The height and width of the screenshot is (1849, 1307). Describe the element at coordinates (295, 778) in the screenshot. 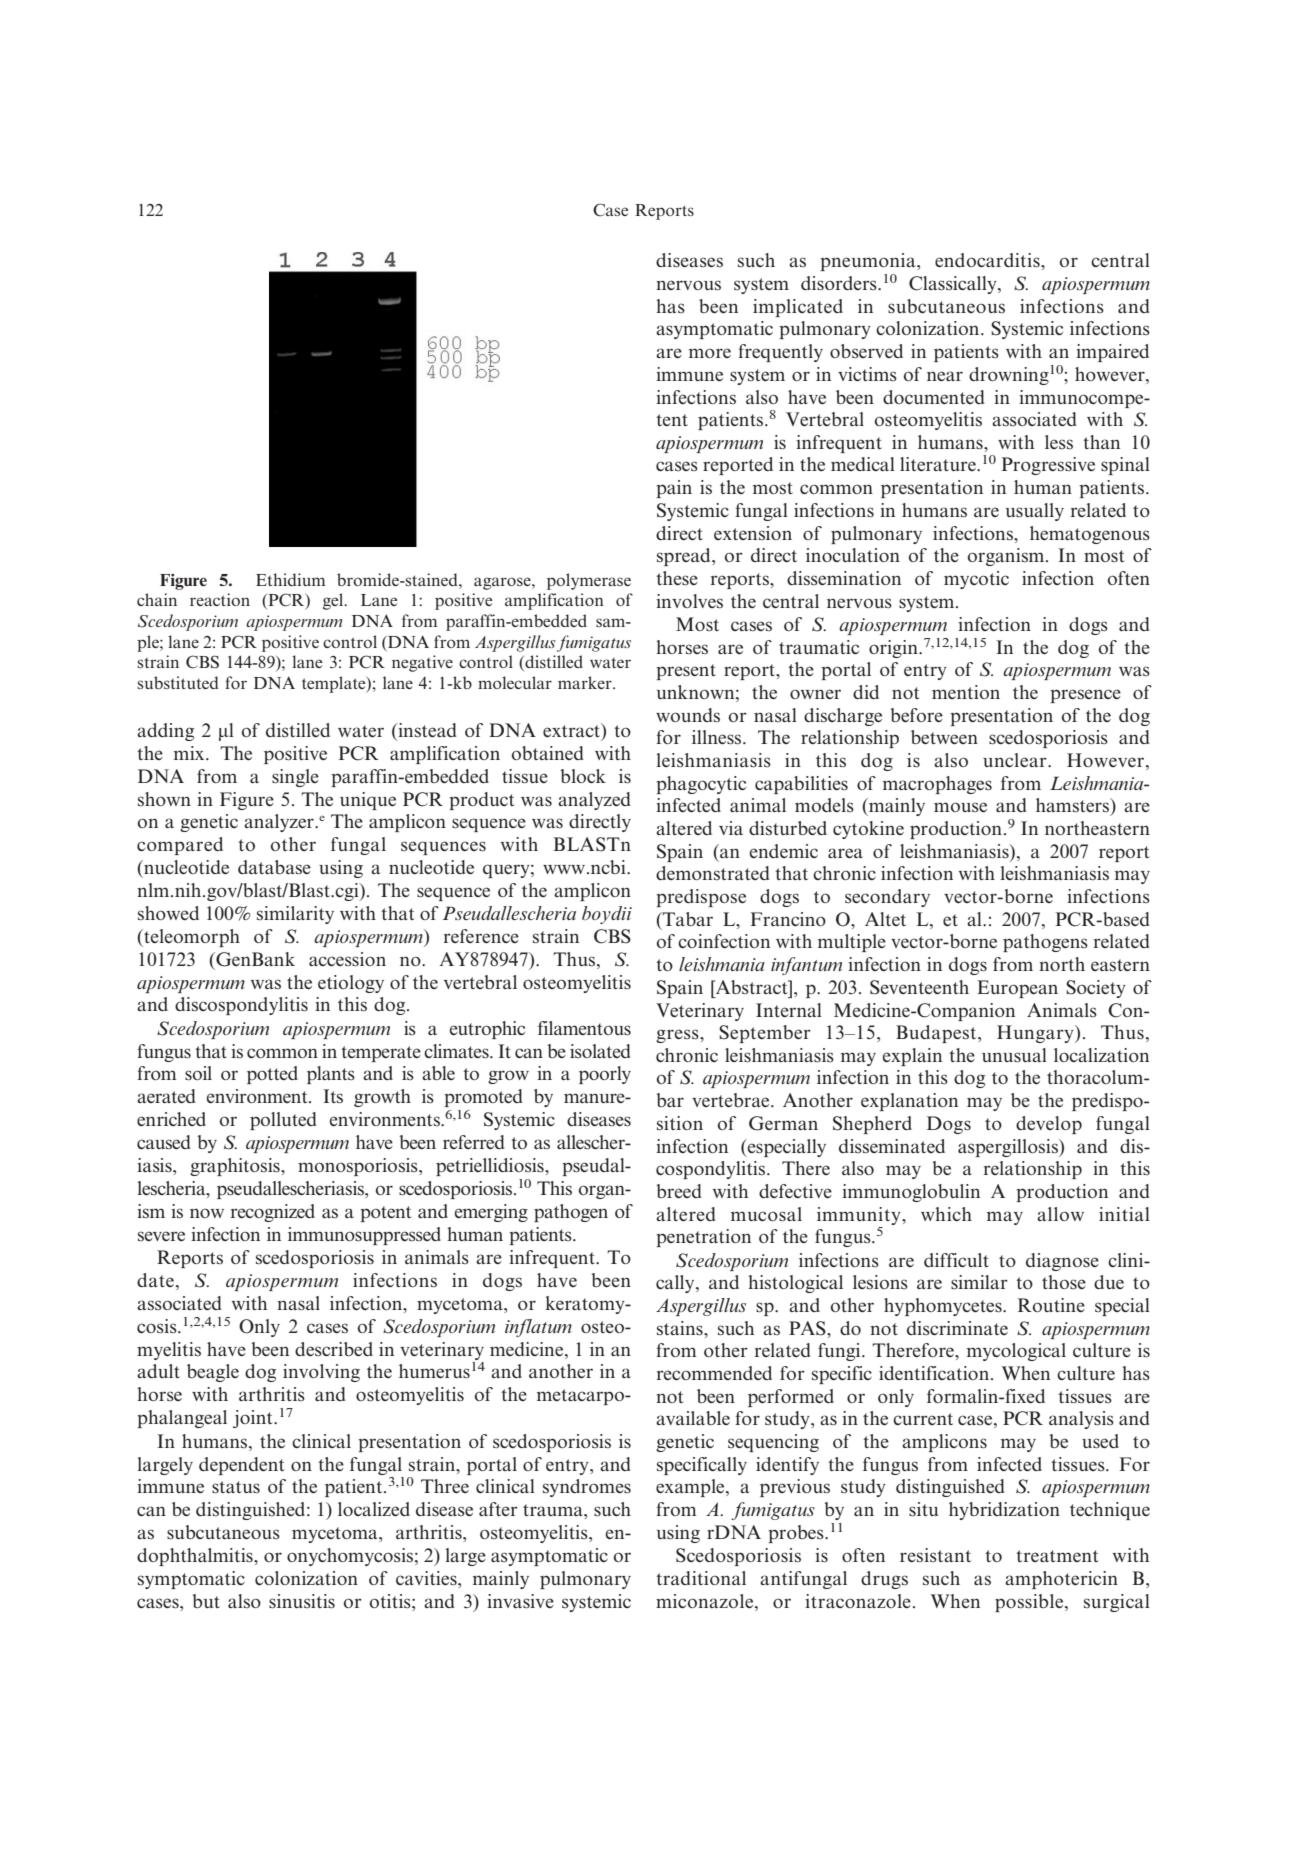

I see `single` at that location.
